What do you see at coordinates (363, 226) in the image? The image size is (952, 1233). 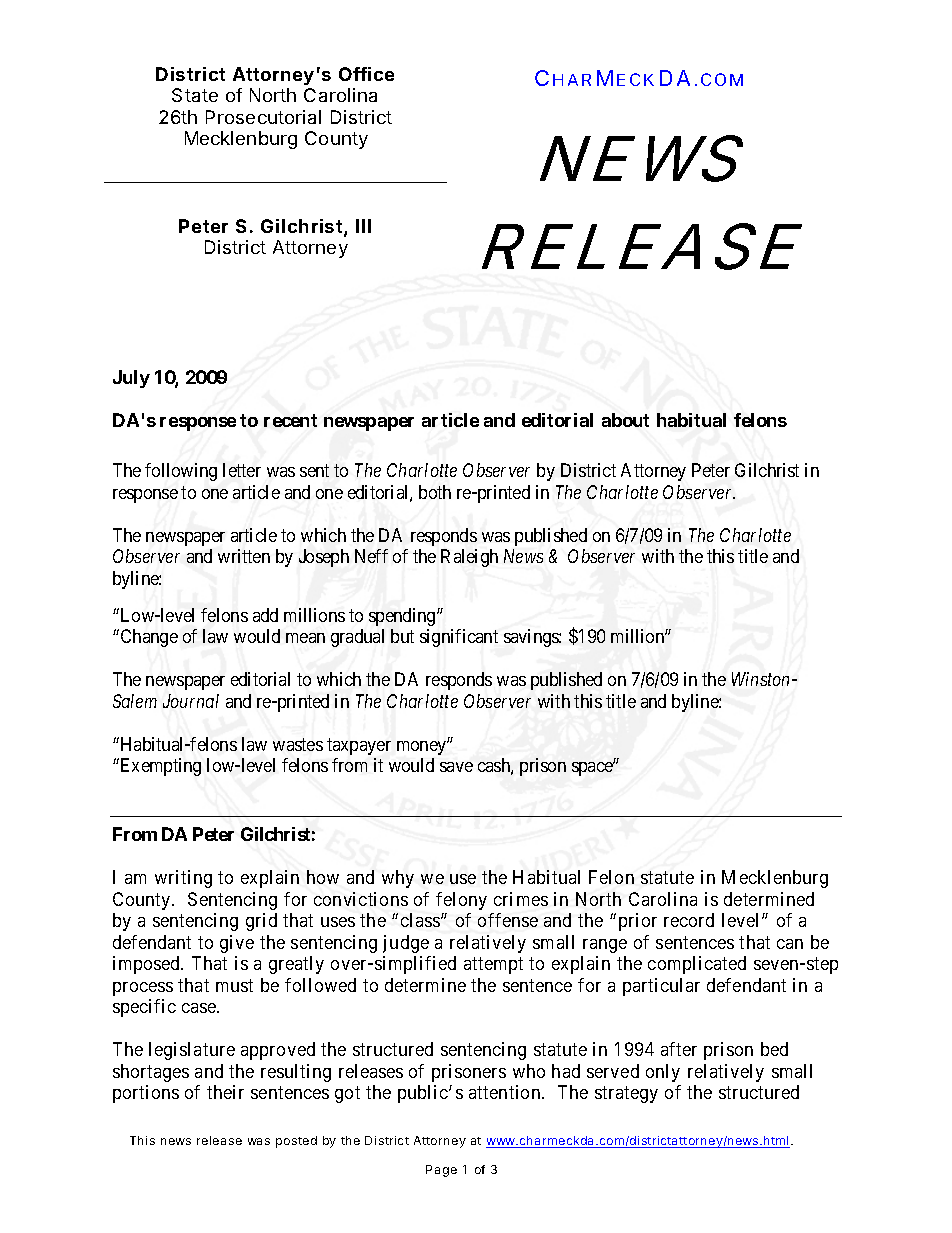 I see `III` at bounding box center [363, 226].
